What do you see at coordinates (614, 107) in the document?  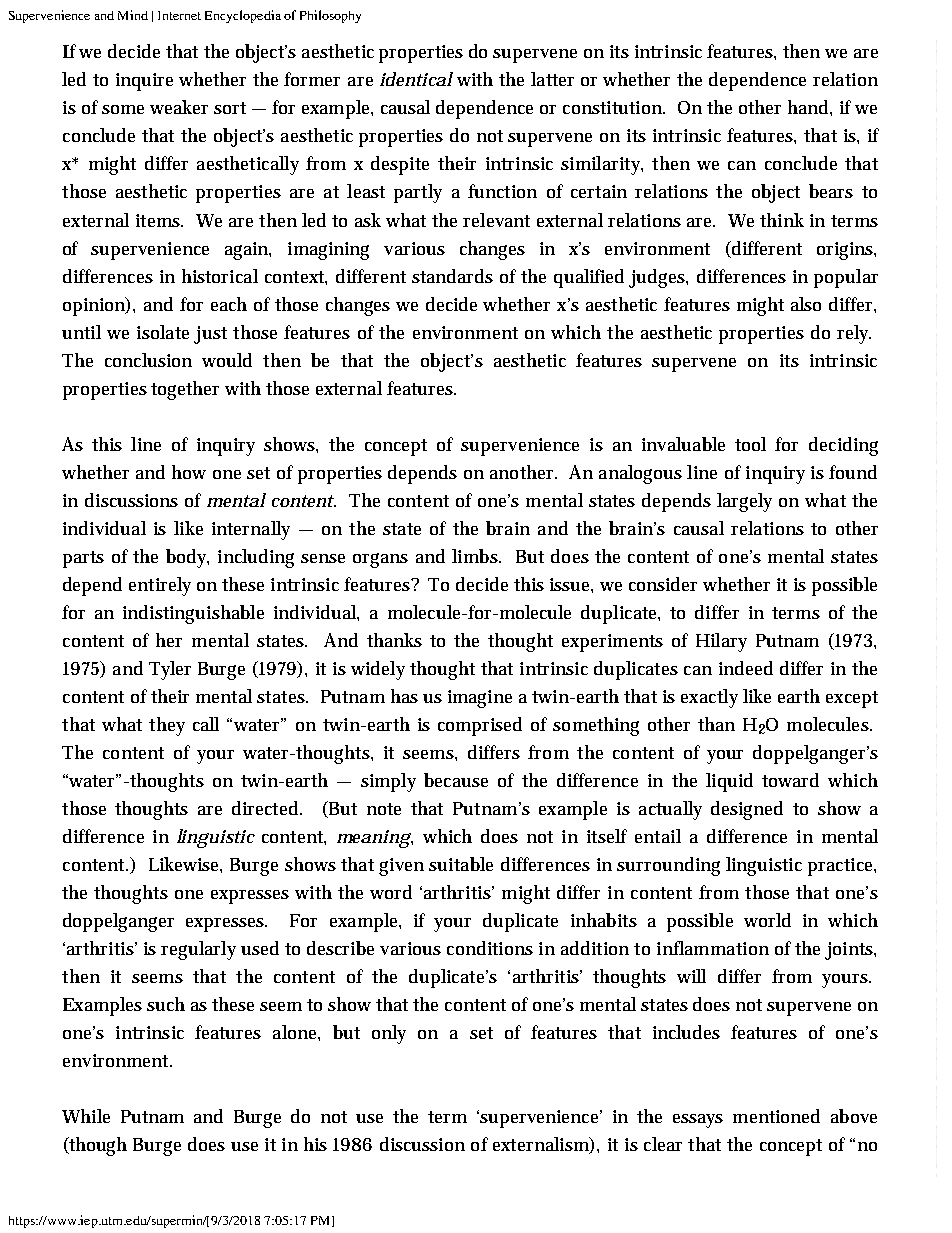 I see `constitution` at bounding box center [614, 107].
